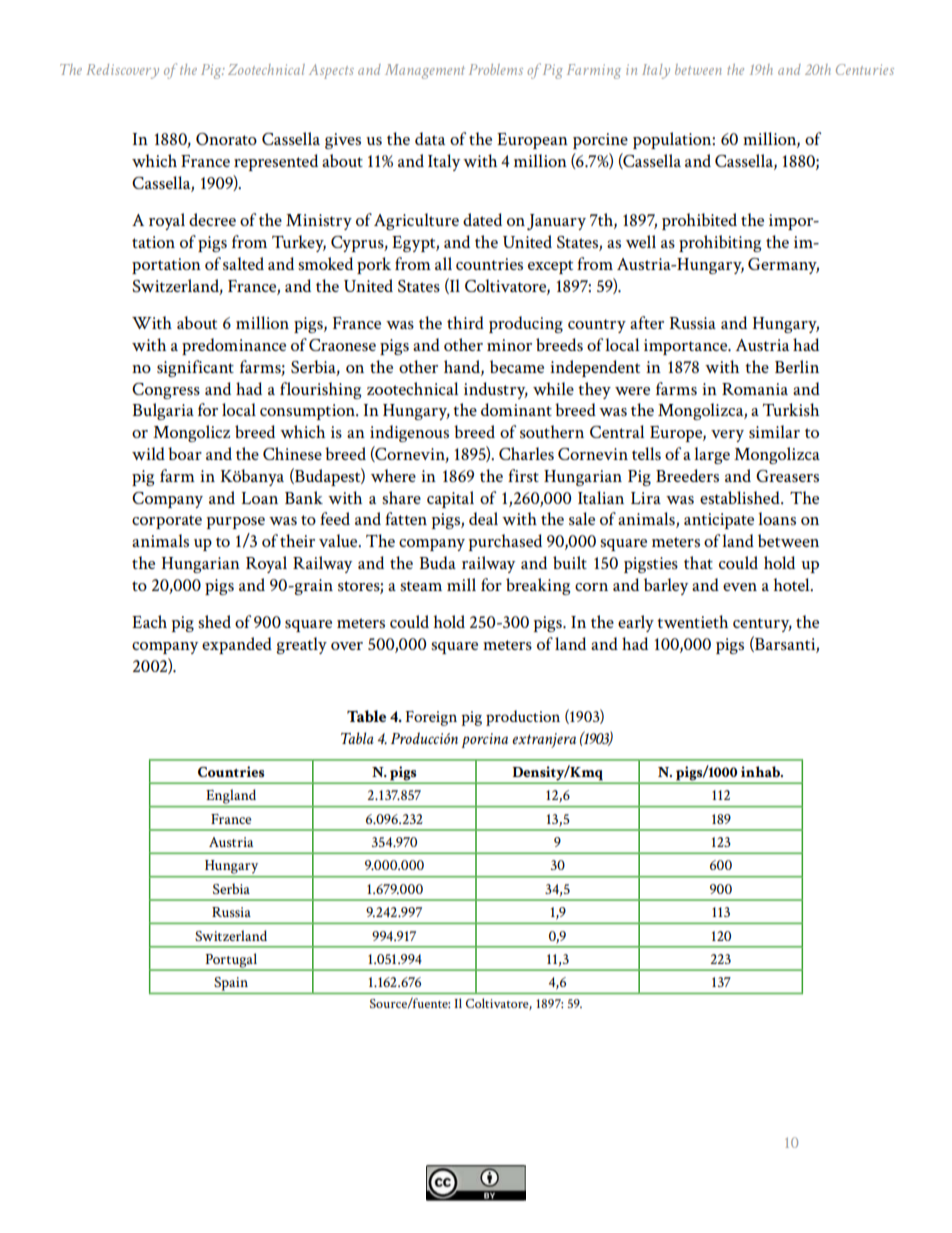 This image has width=952, height=1233. What do you see at coordinates (231, 984) in the image?
I see `Spain` at bounding box center [231, 984].
